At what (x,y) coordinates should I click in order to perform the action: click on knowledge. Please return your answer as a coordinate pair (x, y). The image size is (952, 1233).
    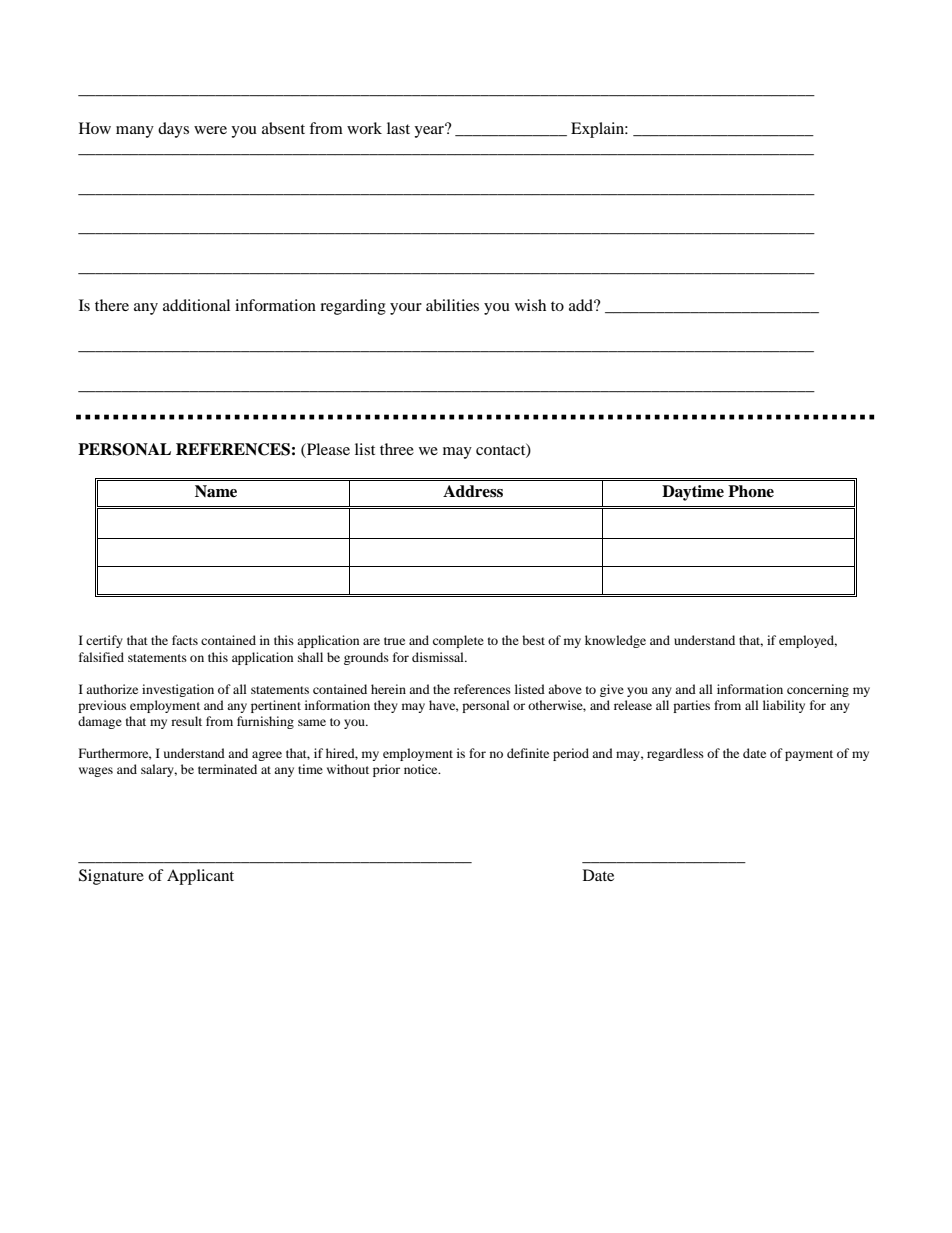
    Looking at the image, I should click on (615, 641).
